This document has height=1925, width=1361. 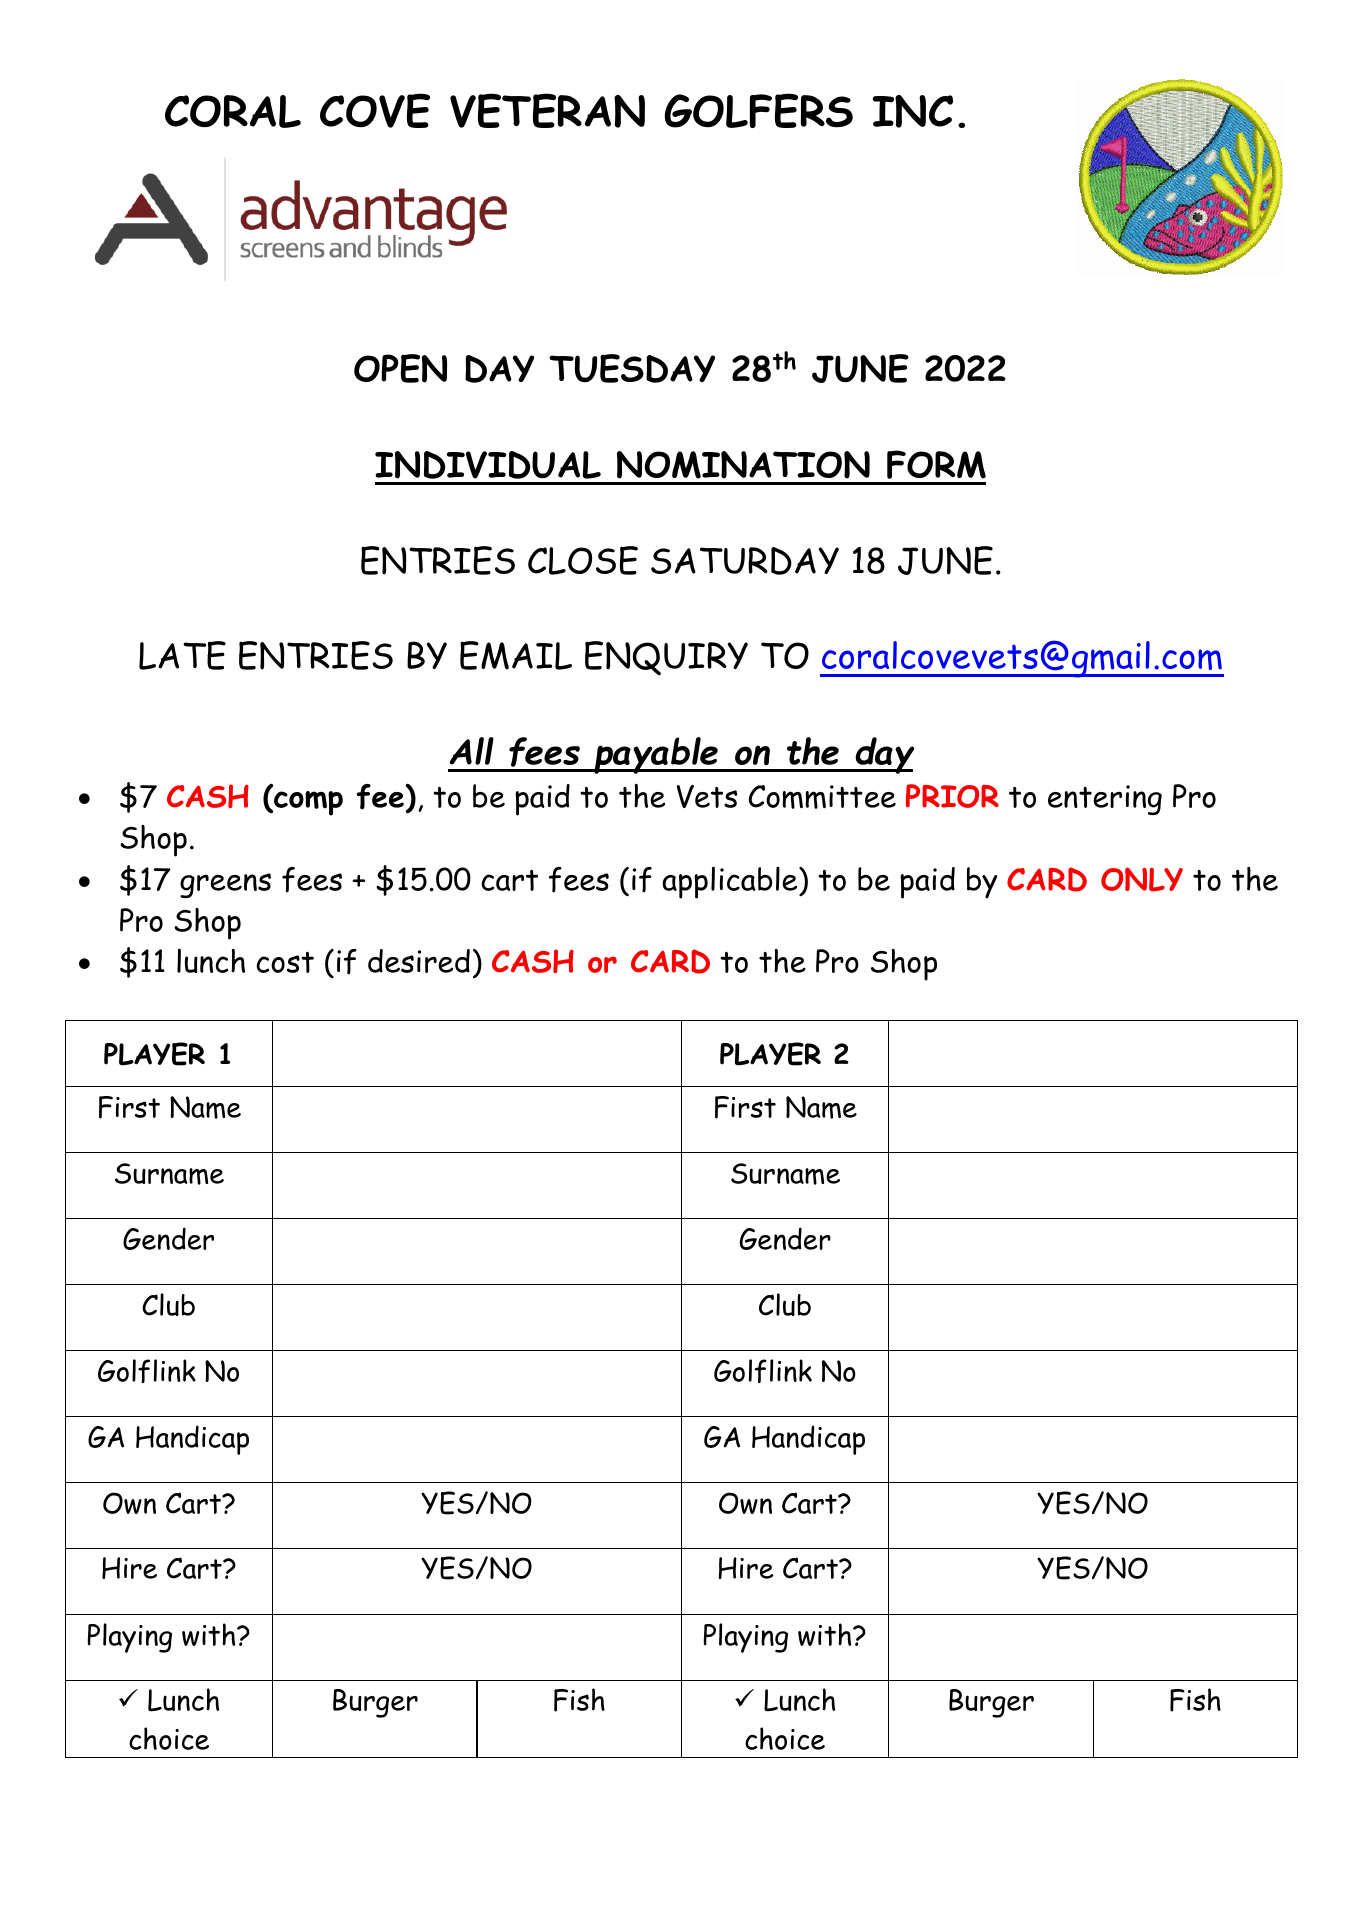 What do you see at coordinates (743, 465) in the document?
I see `NOMINATION` at bounding box center [743, 465].
